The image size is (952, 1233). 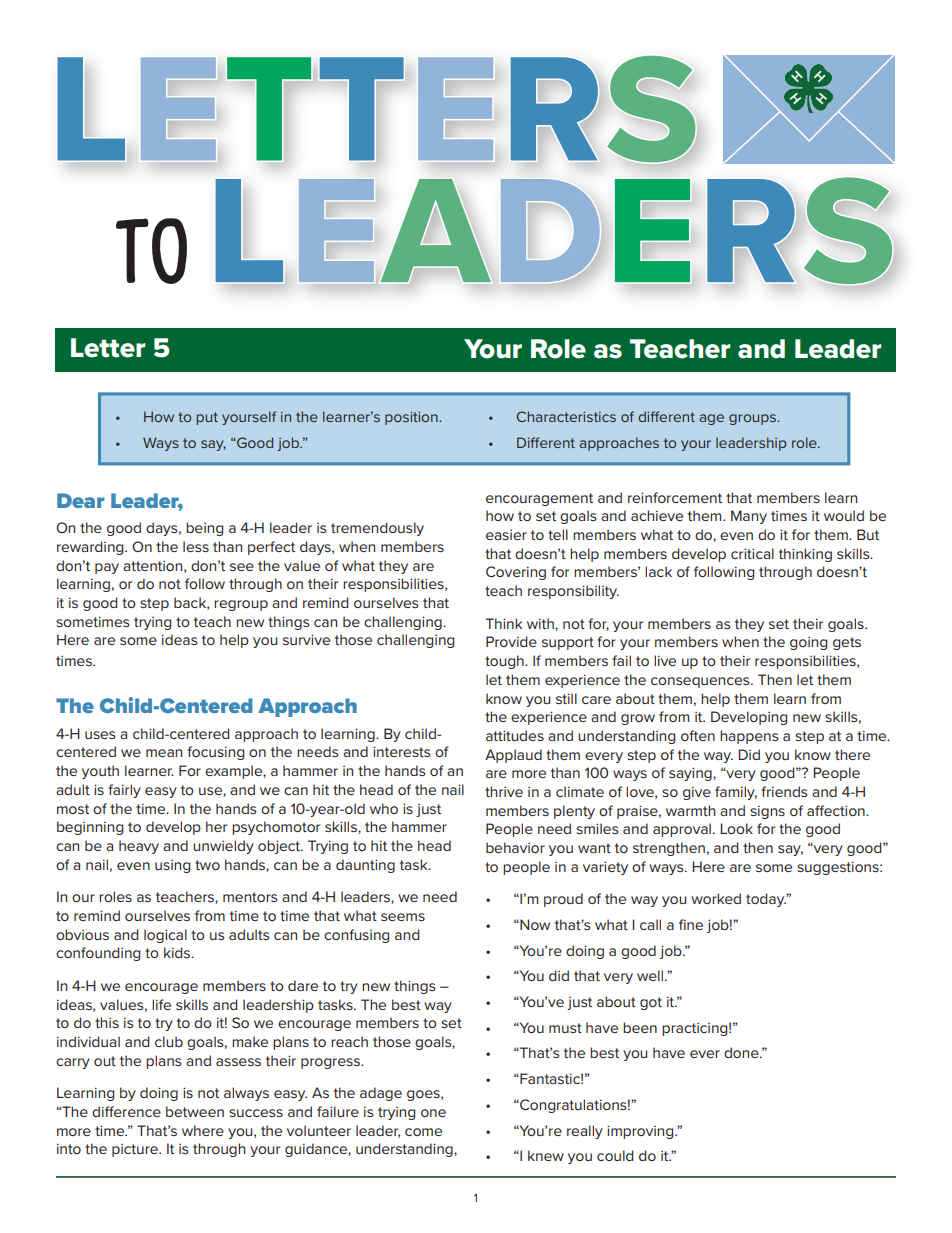 I want to click on groups, so click(x=753, y=419).
